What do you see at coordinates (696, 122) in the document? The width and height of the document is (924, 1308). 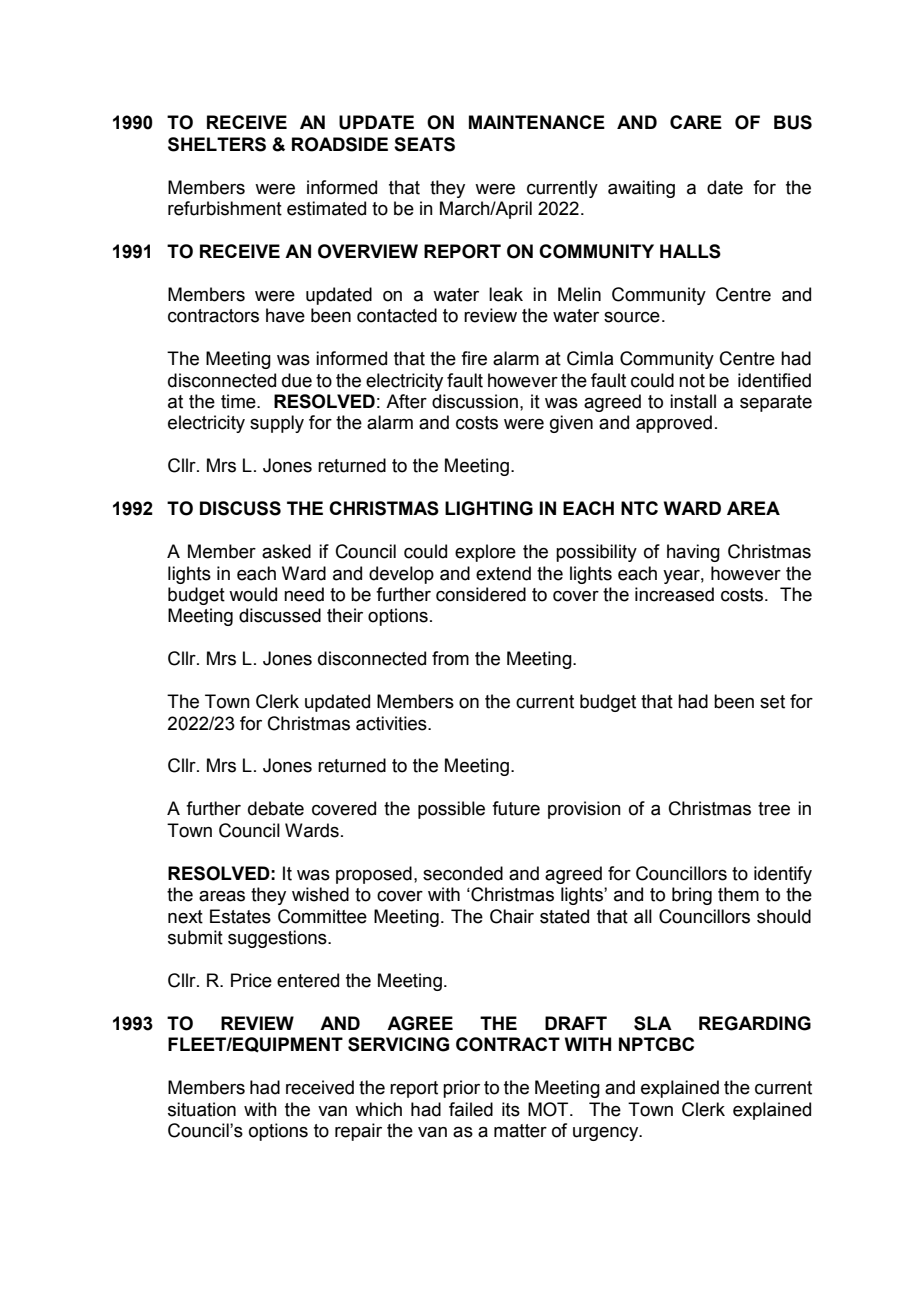 I see `CARE` at bounding box center [696, 122].
